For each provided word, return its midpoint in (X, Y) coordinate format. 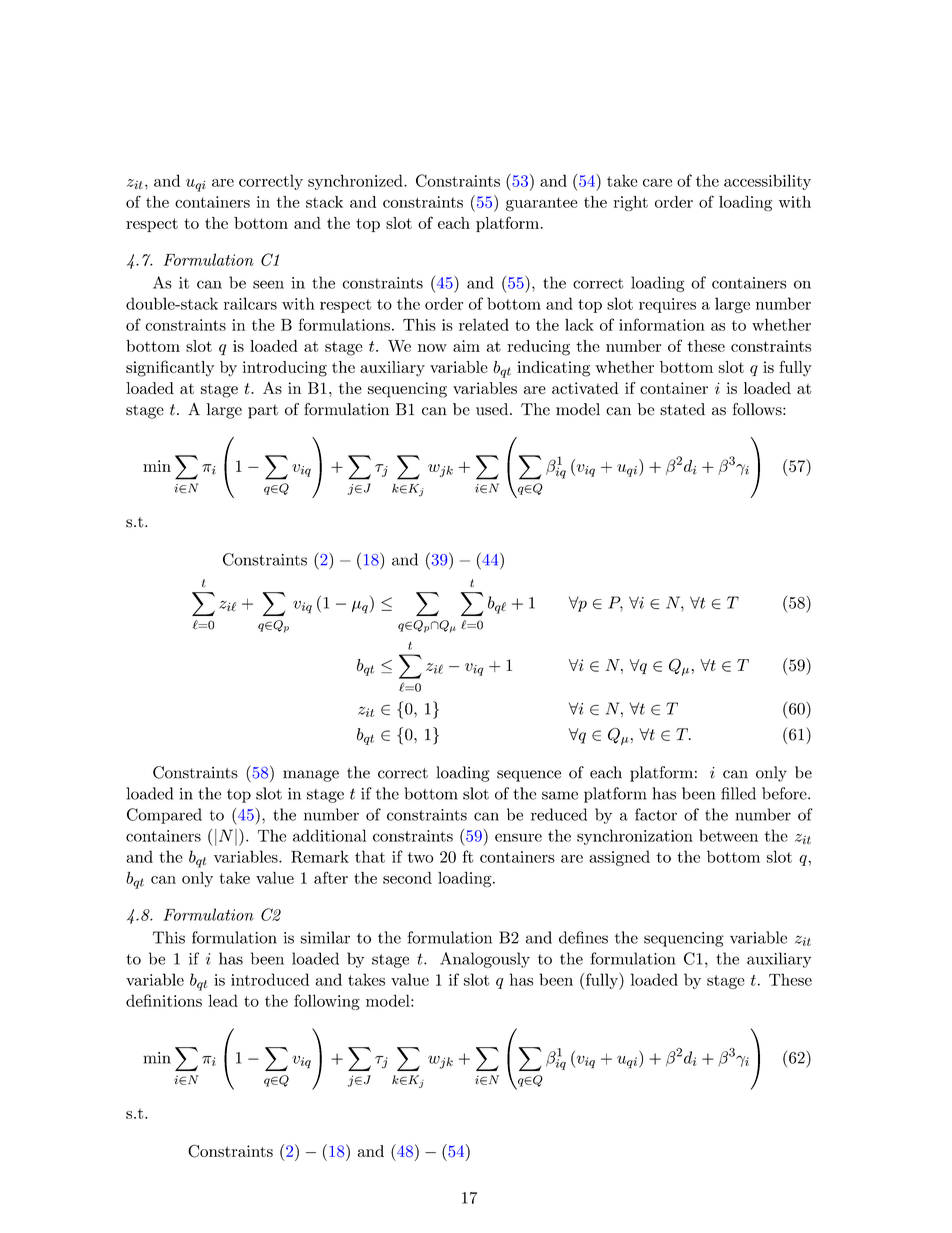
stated (682, 409)
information (662, 324)
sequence (529, 776)
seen (268, 284)
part (263, 412)
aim (466, 346)
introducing (285, 369)
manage (311, 776)
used (493, 409)
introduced (270, 979)
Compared (164, 816)
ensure (518, 837)
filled (738, 793)
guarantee (541, 204)
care (657, 183)
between (728, 835)
